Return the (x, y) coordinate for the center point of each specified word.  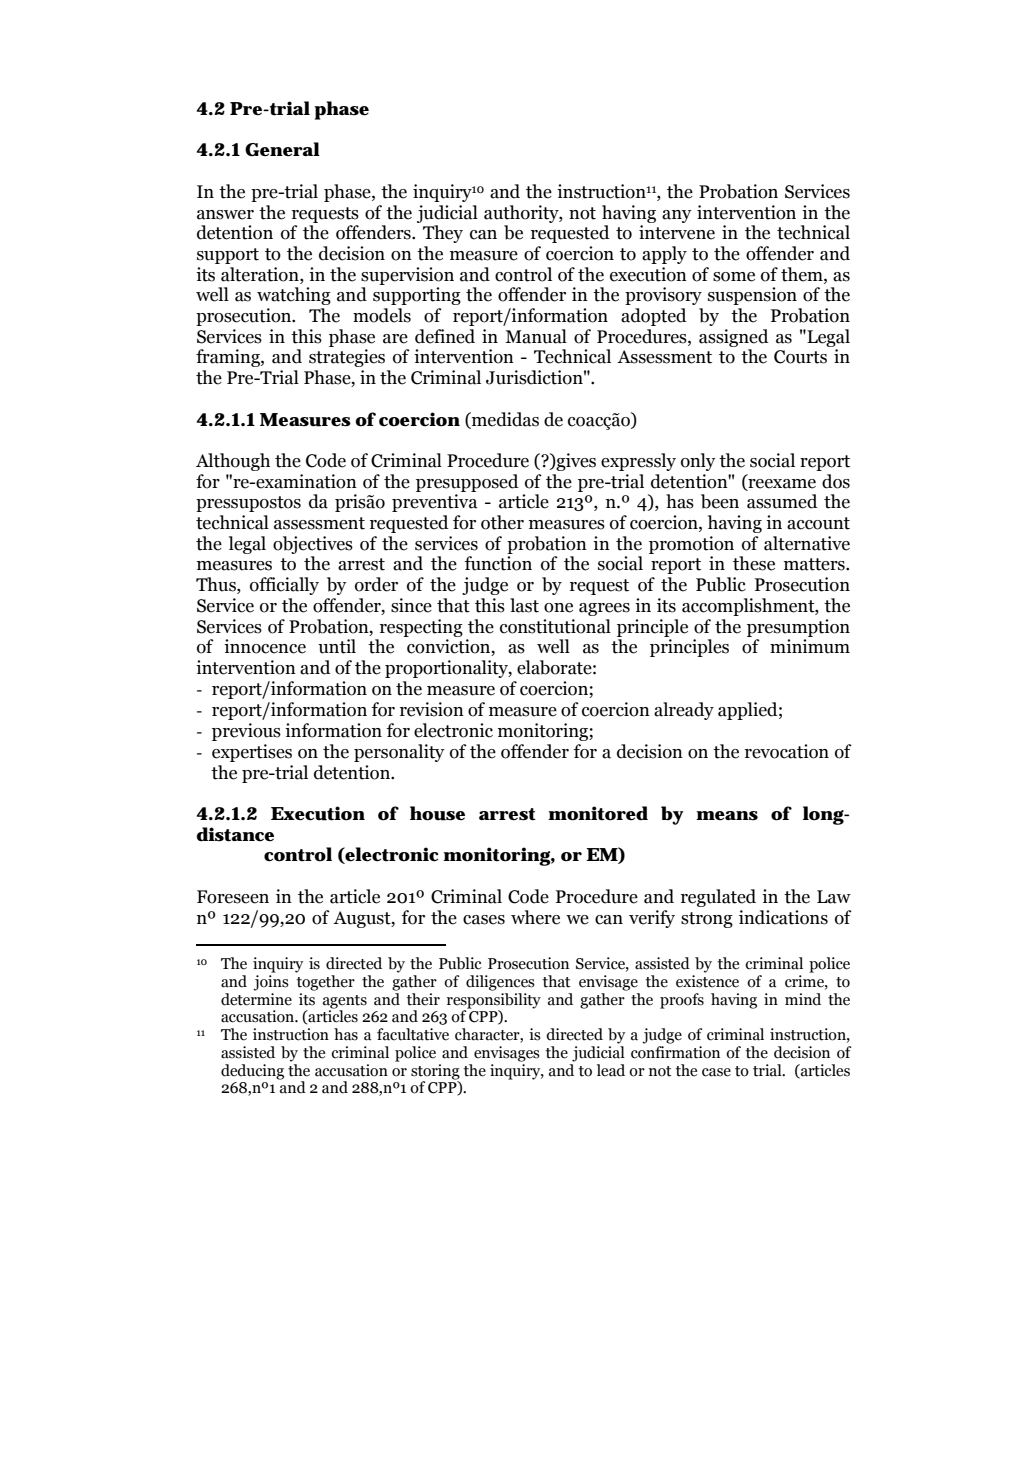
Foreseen (233, 897)
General (282, 149)
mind (803, 999)
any (677, 216)
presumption (798, 628)
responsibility (494, 999)
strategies (347, 358)
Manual (536, 336)
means (727, 816)
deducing (252, 1072)
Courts (800, 357)
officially (284, 586)
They (443, 234)
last (524, 605)
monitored (598, 813)
